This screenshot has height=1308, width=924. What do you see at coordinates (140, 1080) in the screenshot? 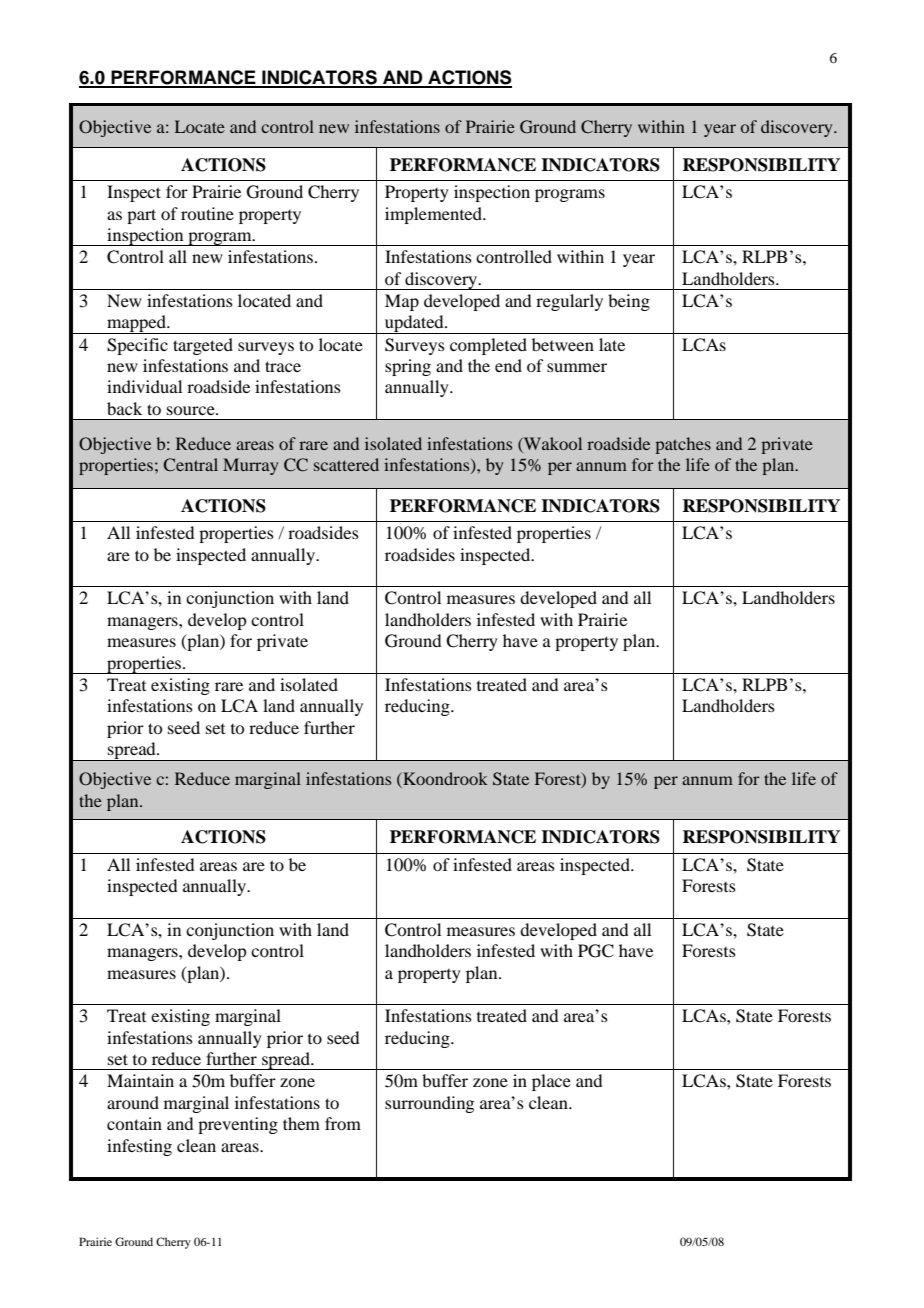
I see `Maintain` at bounding box center [140, 1080].
